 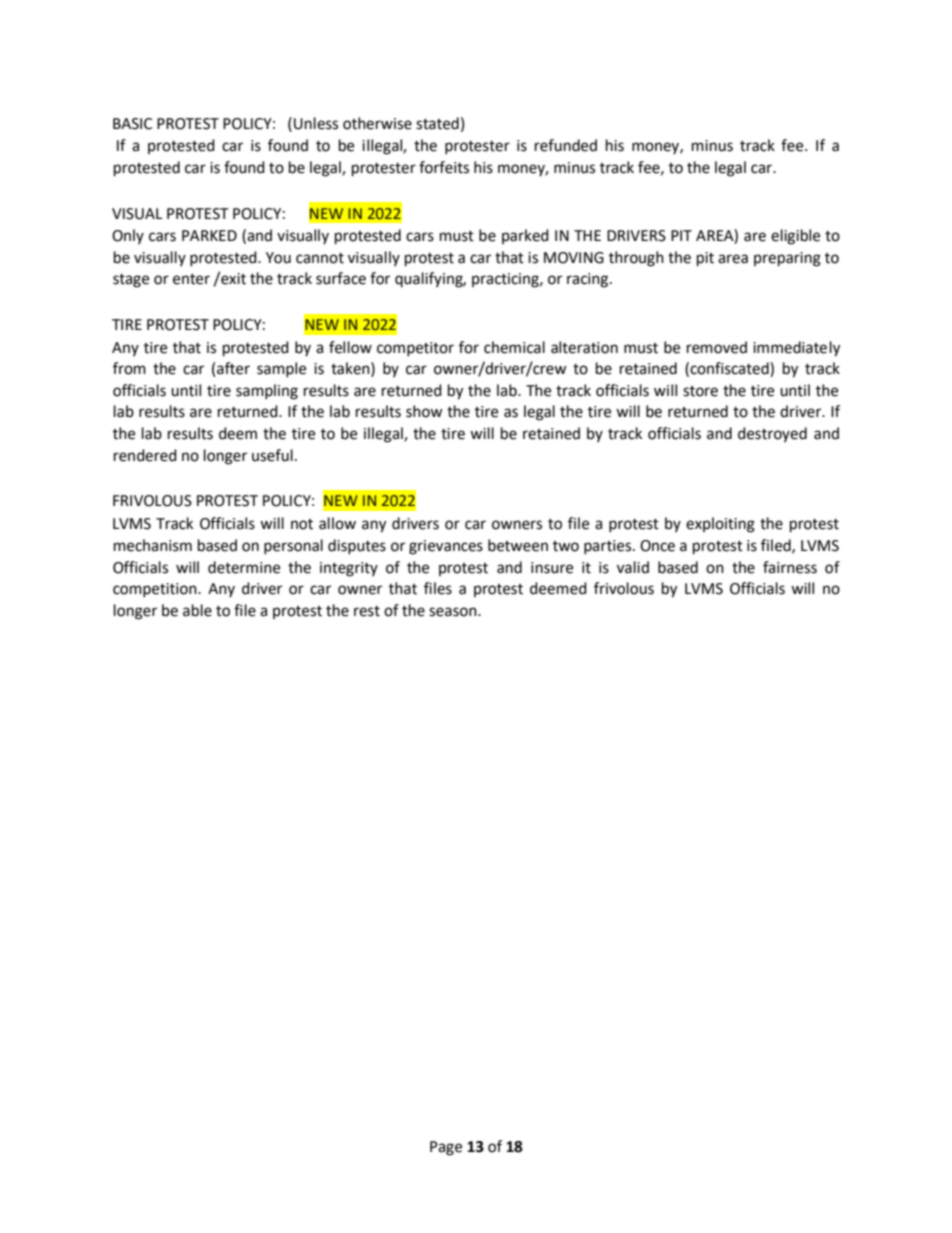 I want to click on insure, so click(x=552, y=568).
